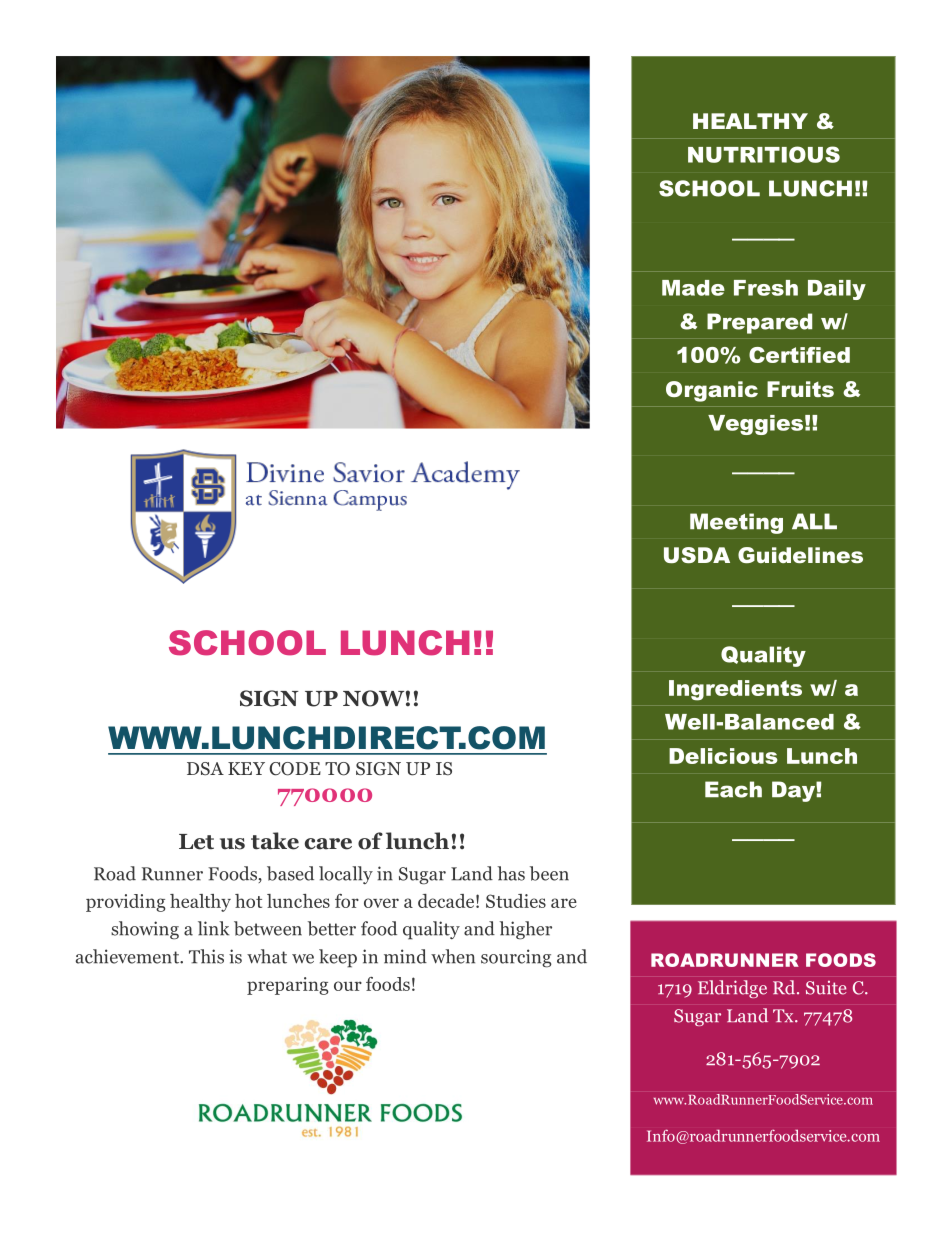  What do you see at coordinates (246, 768) in the page?
I see `KEY` at bounding box center [246, 768].
